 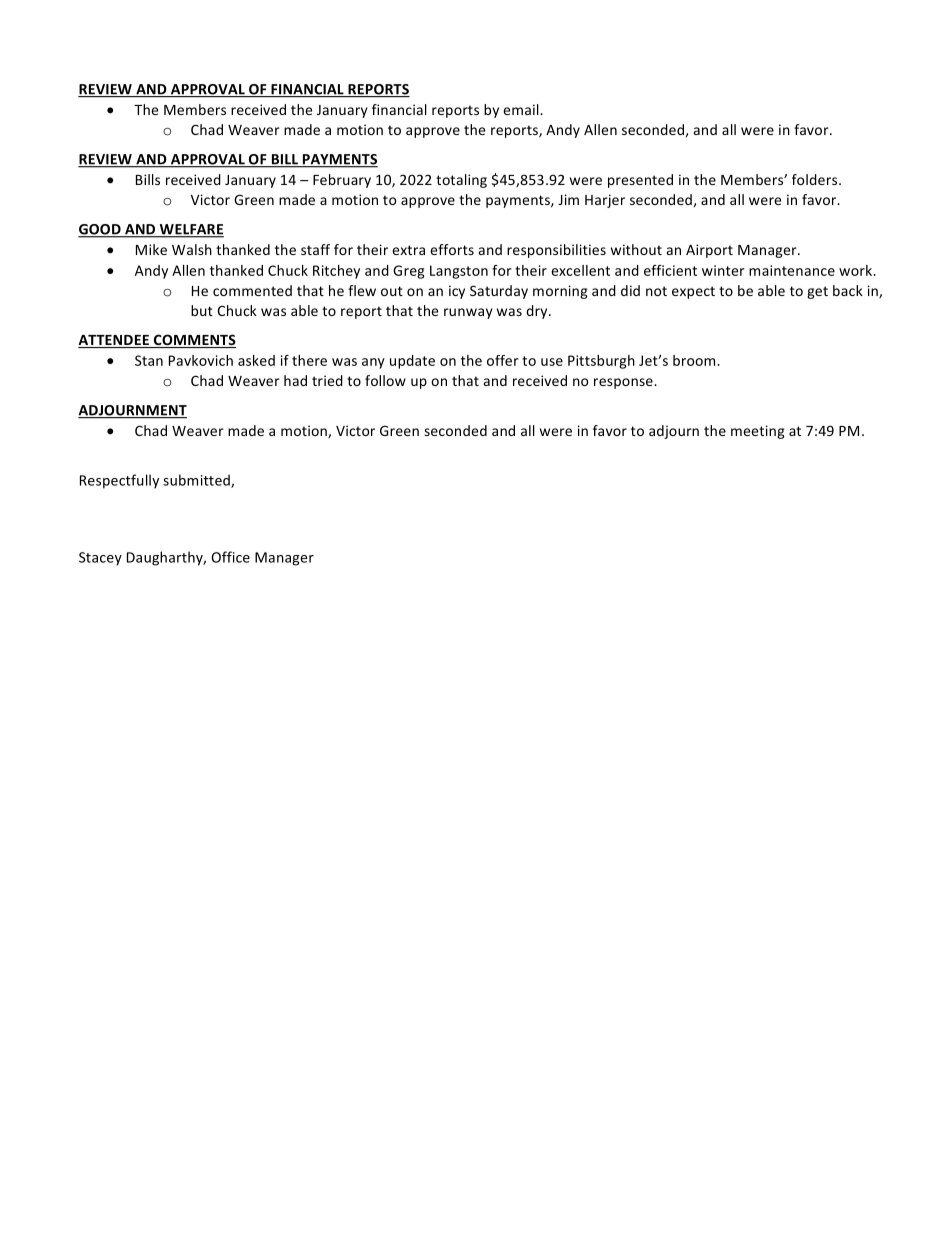 I want to click on February, so click(x=342, y=181).
